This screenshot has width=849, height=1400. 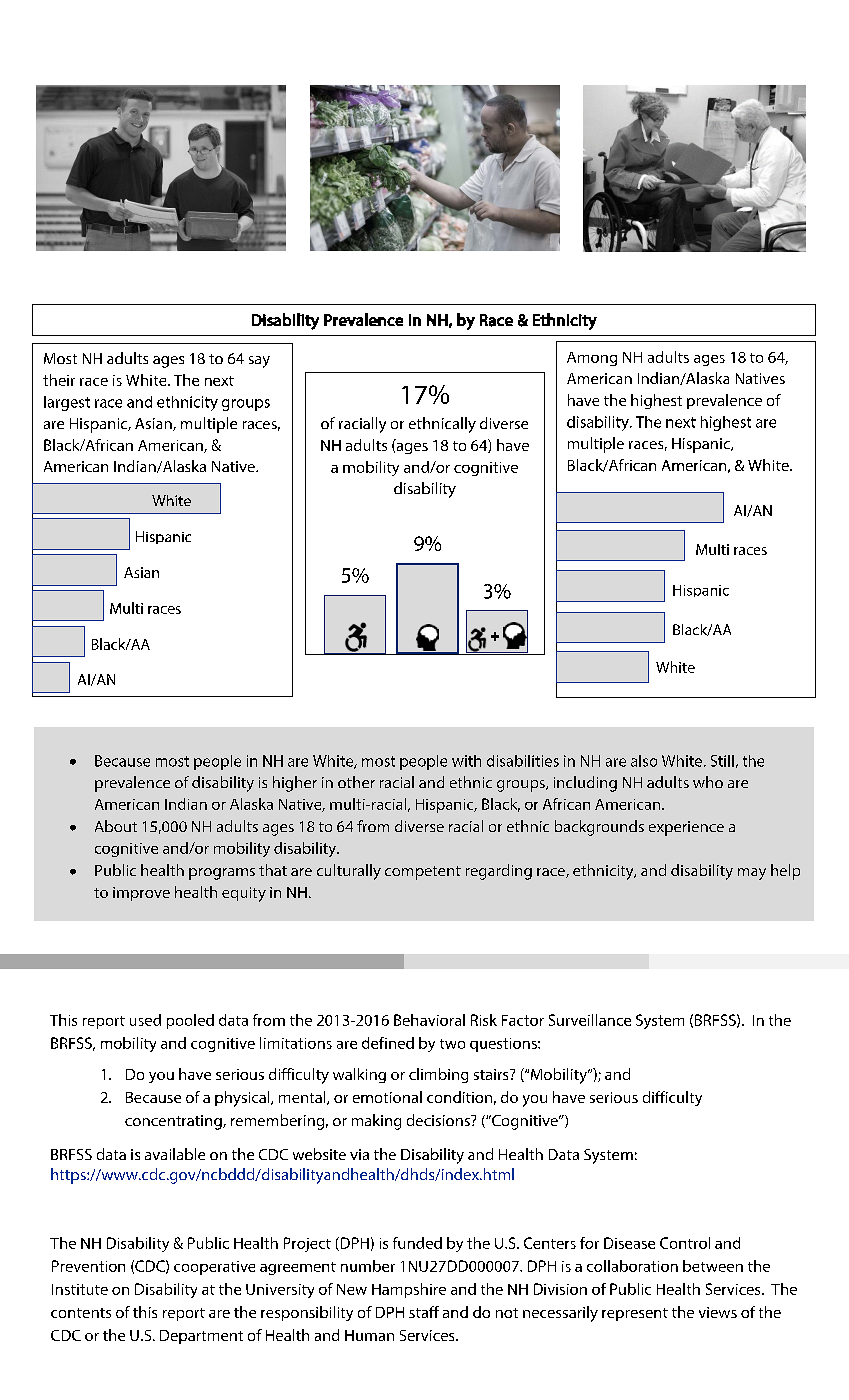 What do you see at coordinates (592, 359) in the screenshot?
I see `Among` at bounding box center [592, 359].
